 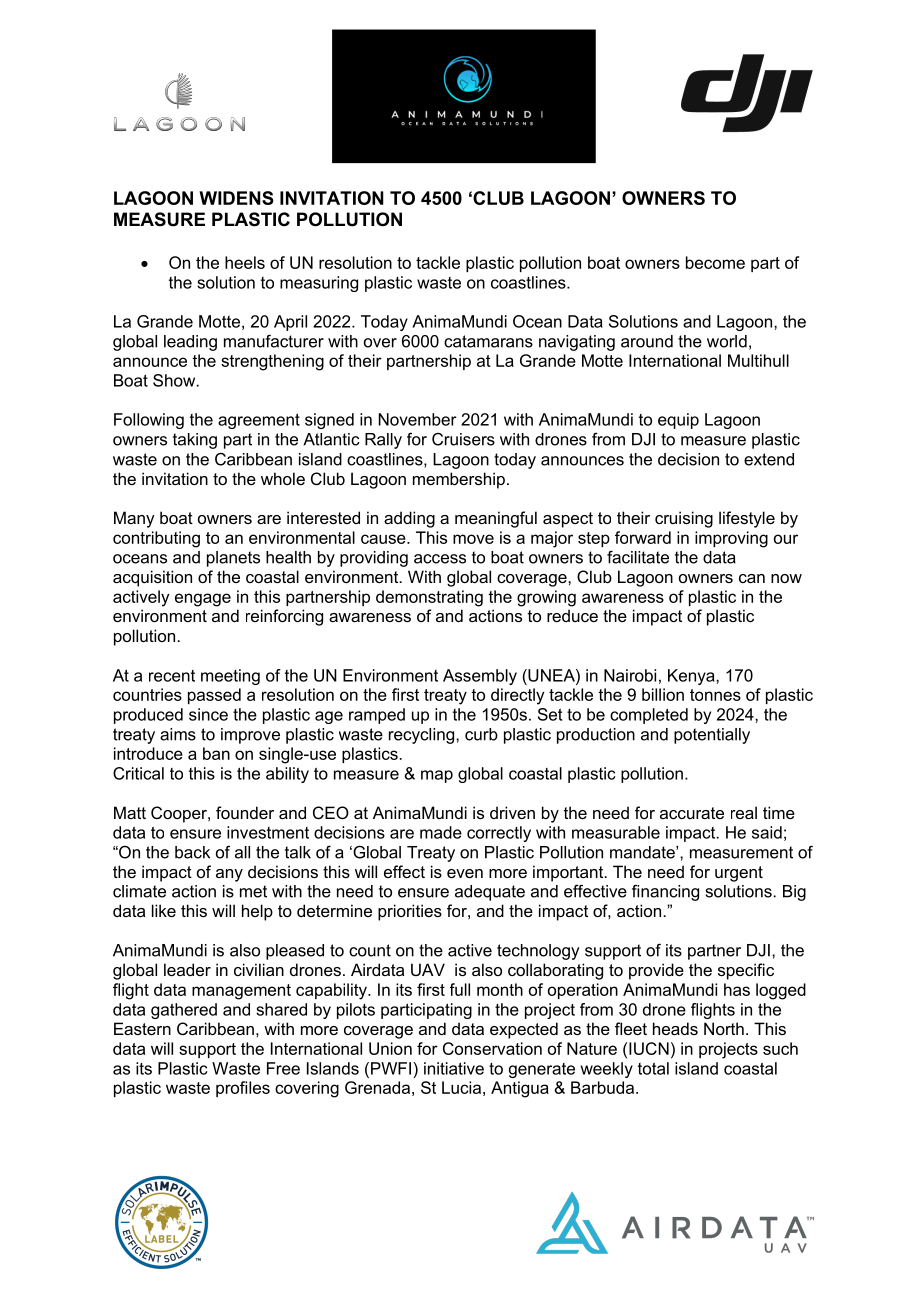 I want to click on initiative, so click(x=454, y=1068).
